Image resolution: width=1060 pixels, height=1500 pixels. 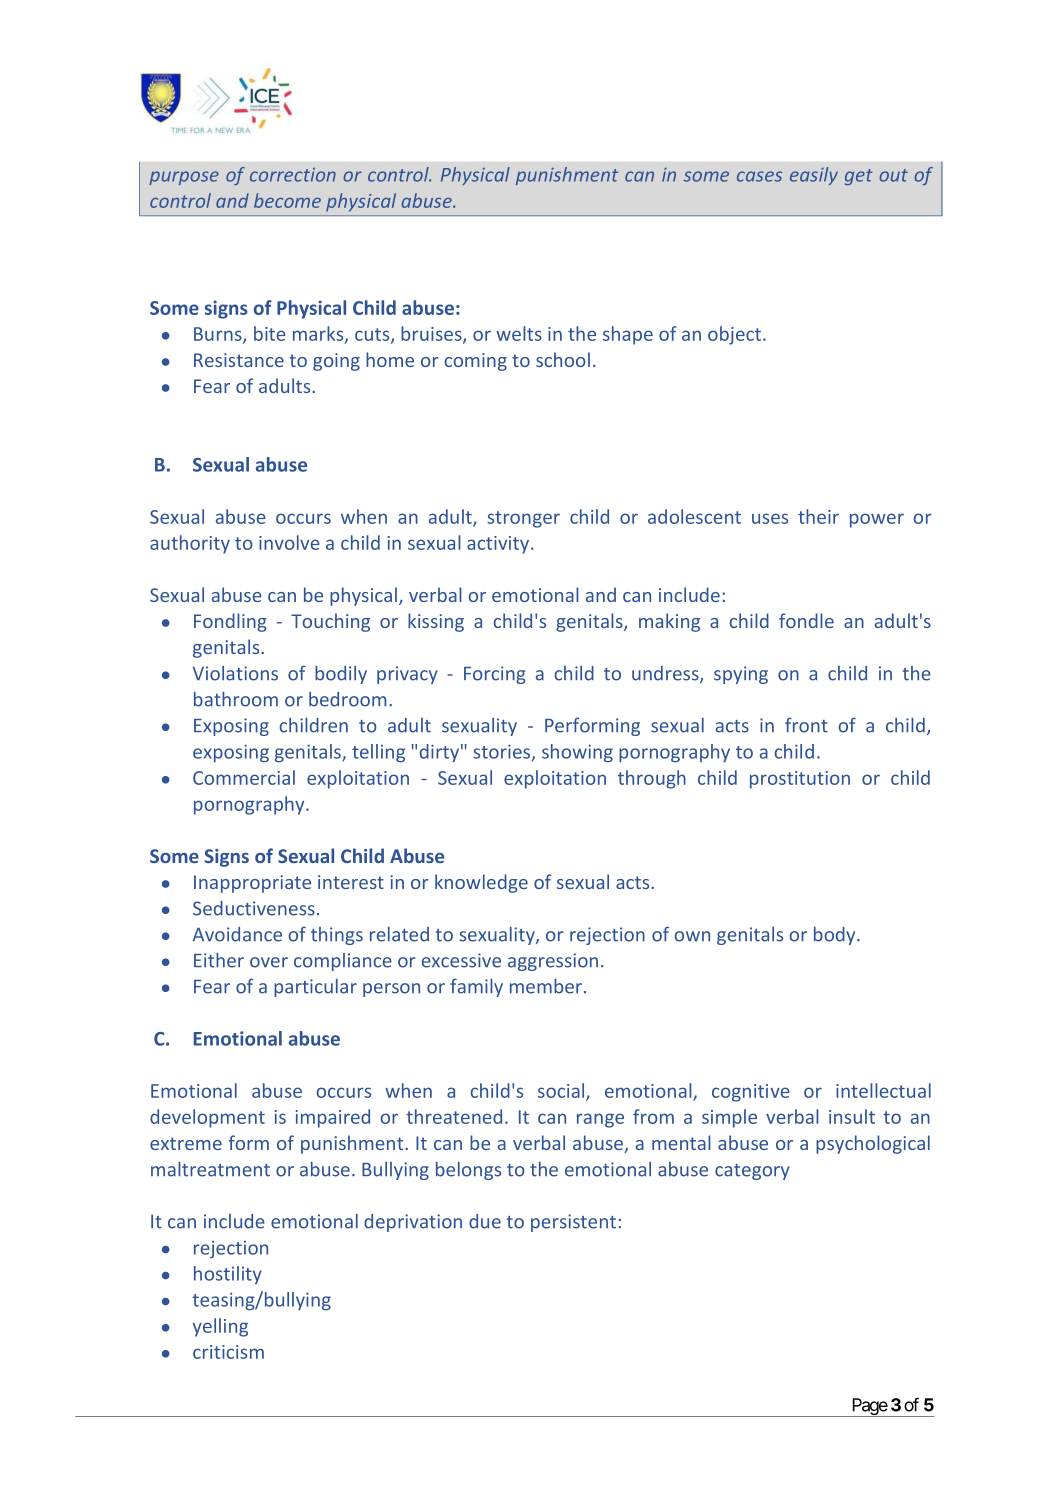 What do you see at coordinates (220, 1327) in the screenshot?
I see `yelling` at bounding box center [220, 1327].
